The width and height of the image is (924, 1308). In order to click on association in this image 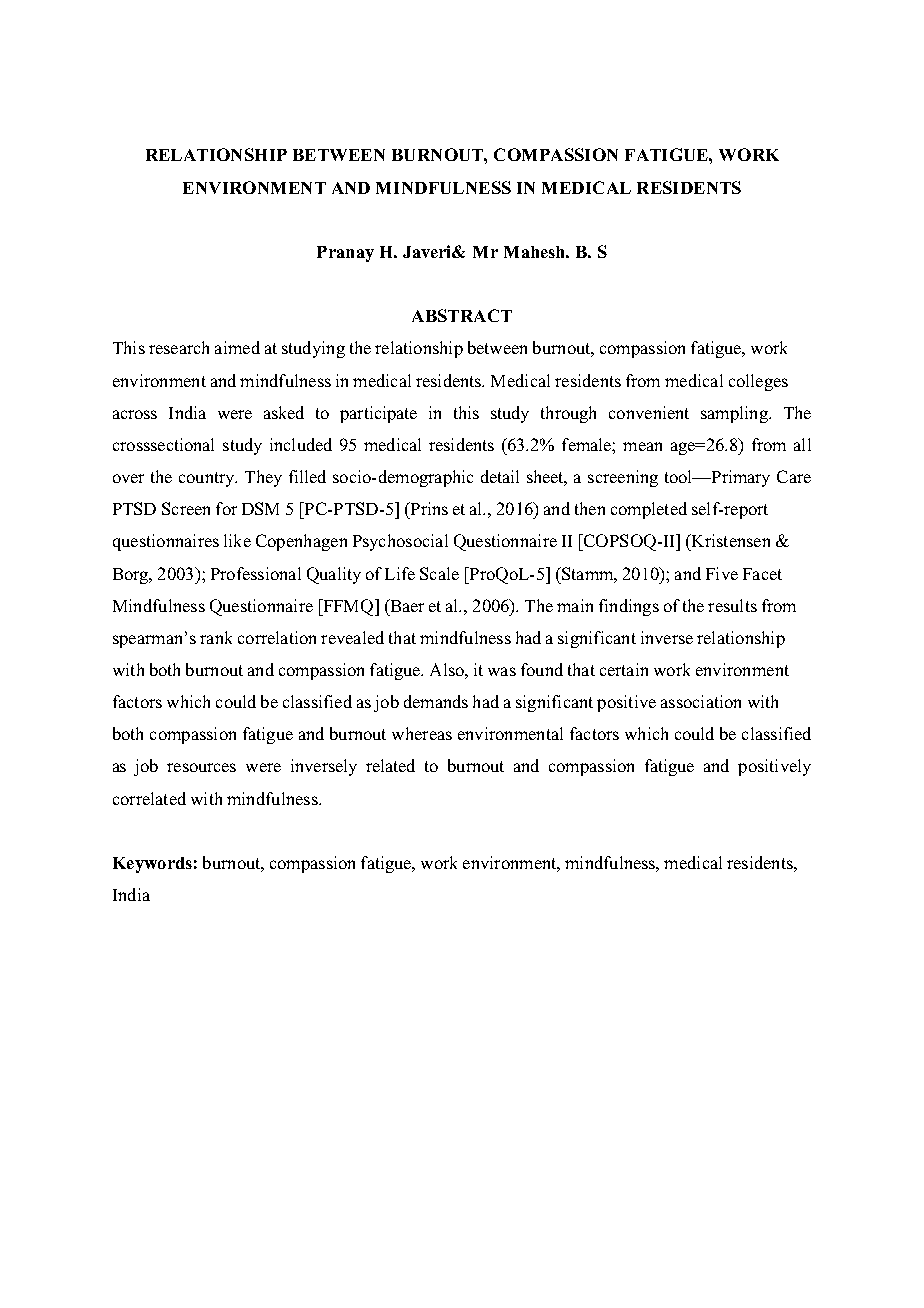, I will do `click(701, 701)`.
